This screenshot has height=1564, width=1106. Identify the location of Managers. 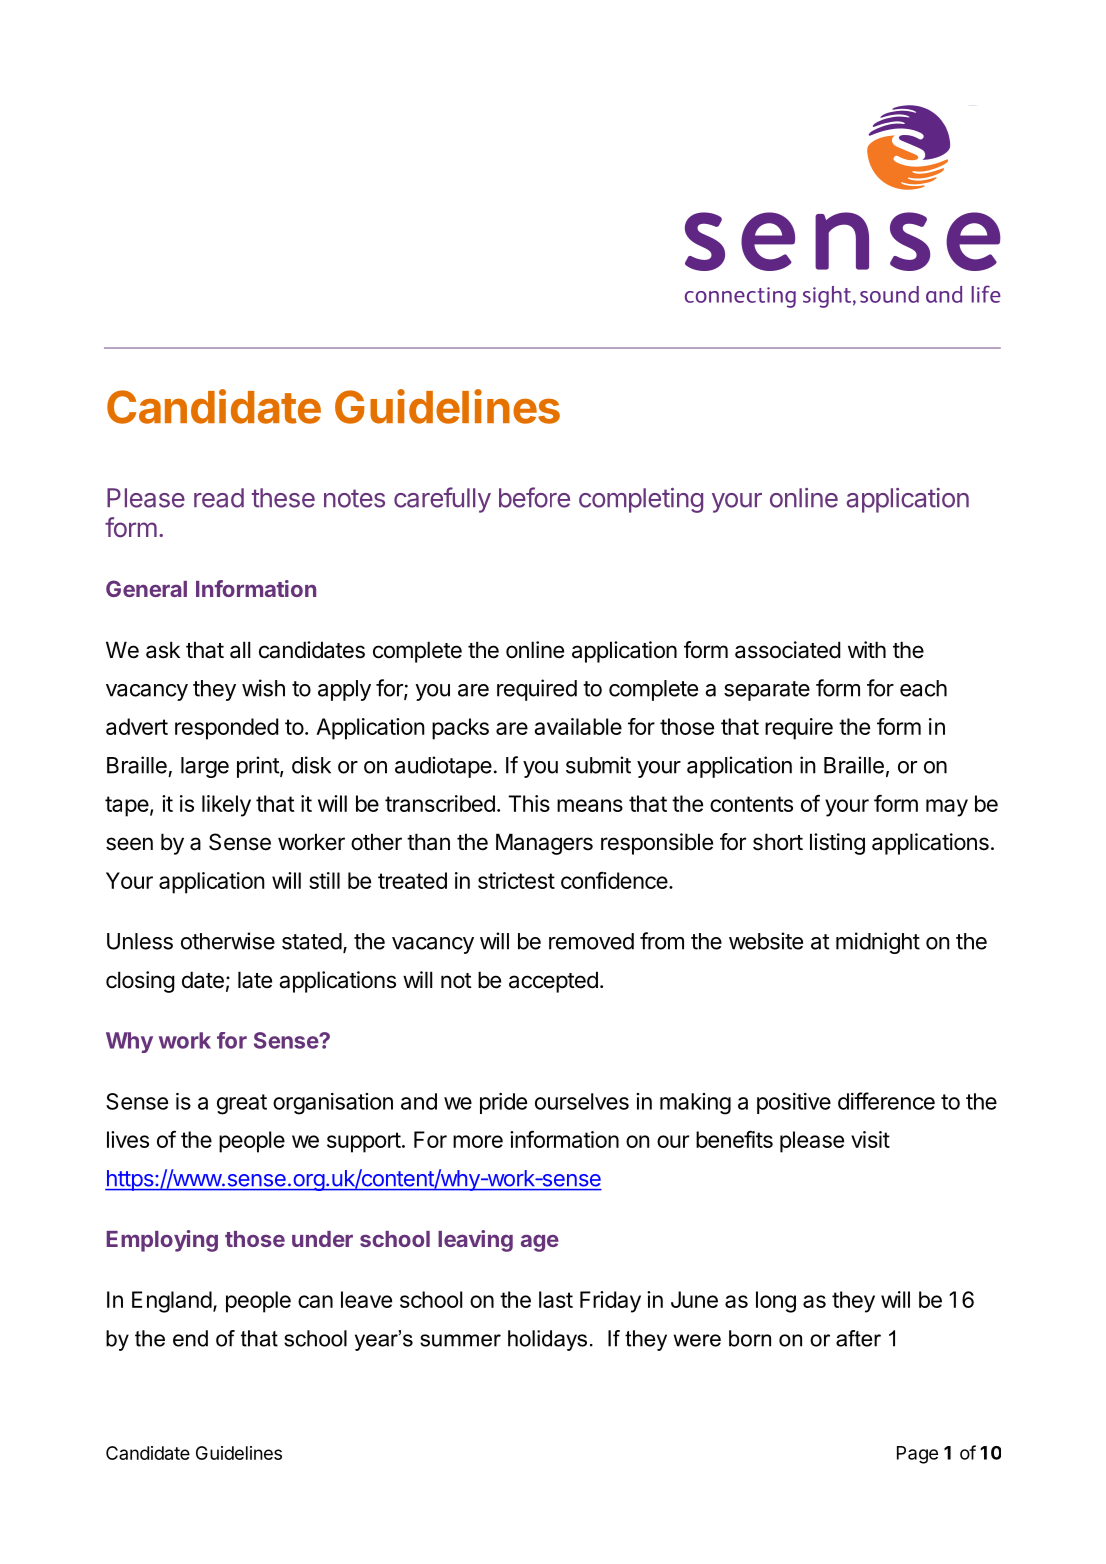
(544, 844).
